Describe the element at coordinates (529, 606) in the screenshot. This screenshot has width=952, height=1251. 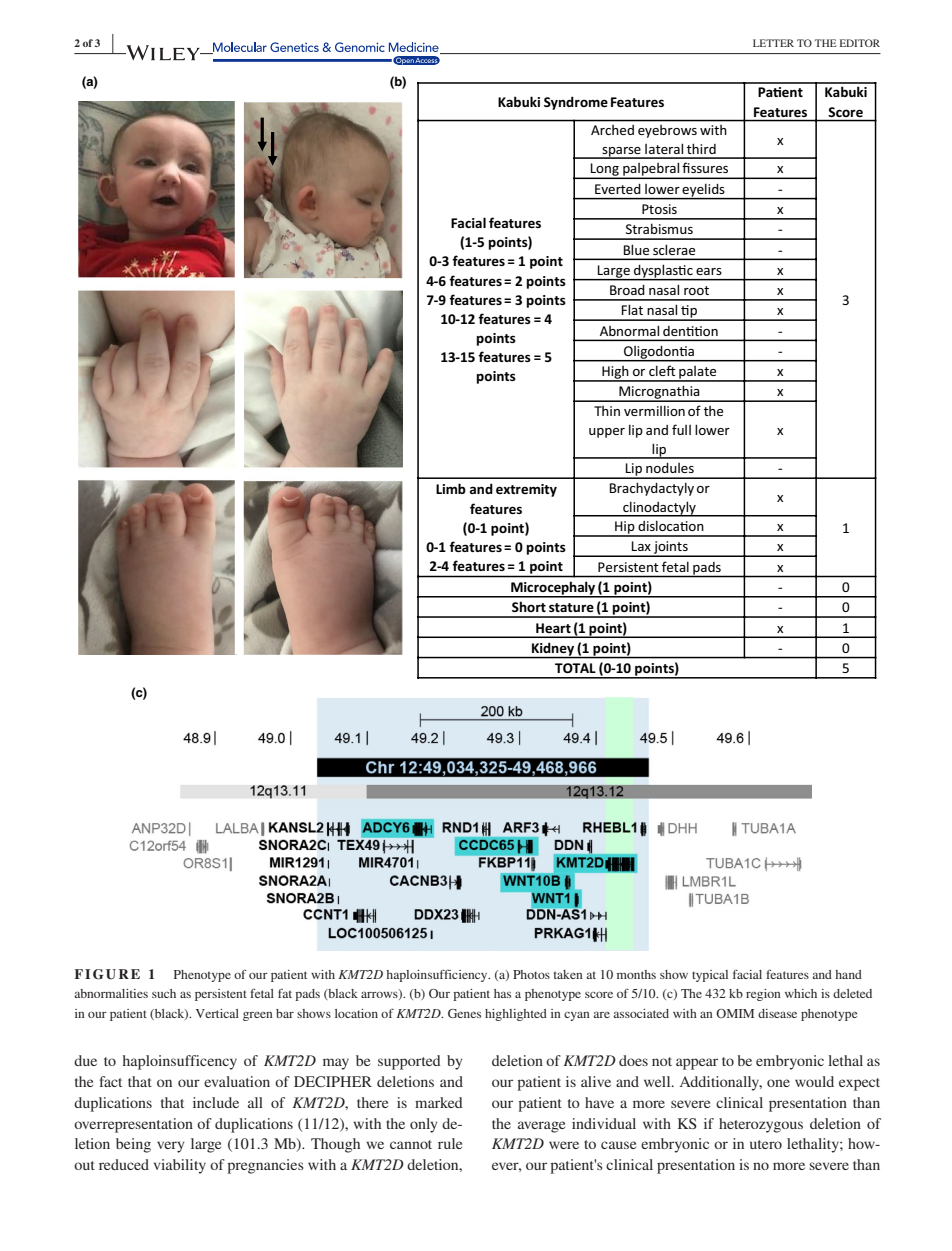
I see `Short` at that location.
